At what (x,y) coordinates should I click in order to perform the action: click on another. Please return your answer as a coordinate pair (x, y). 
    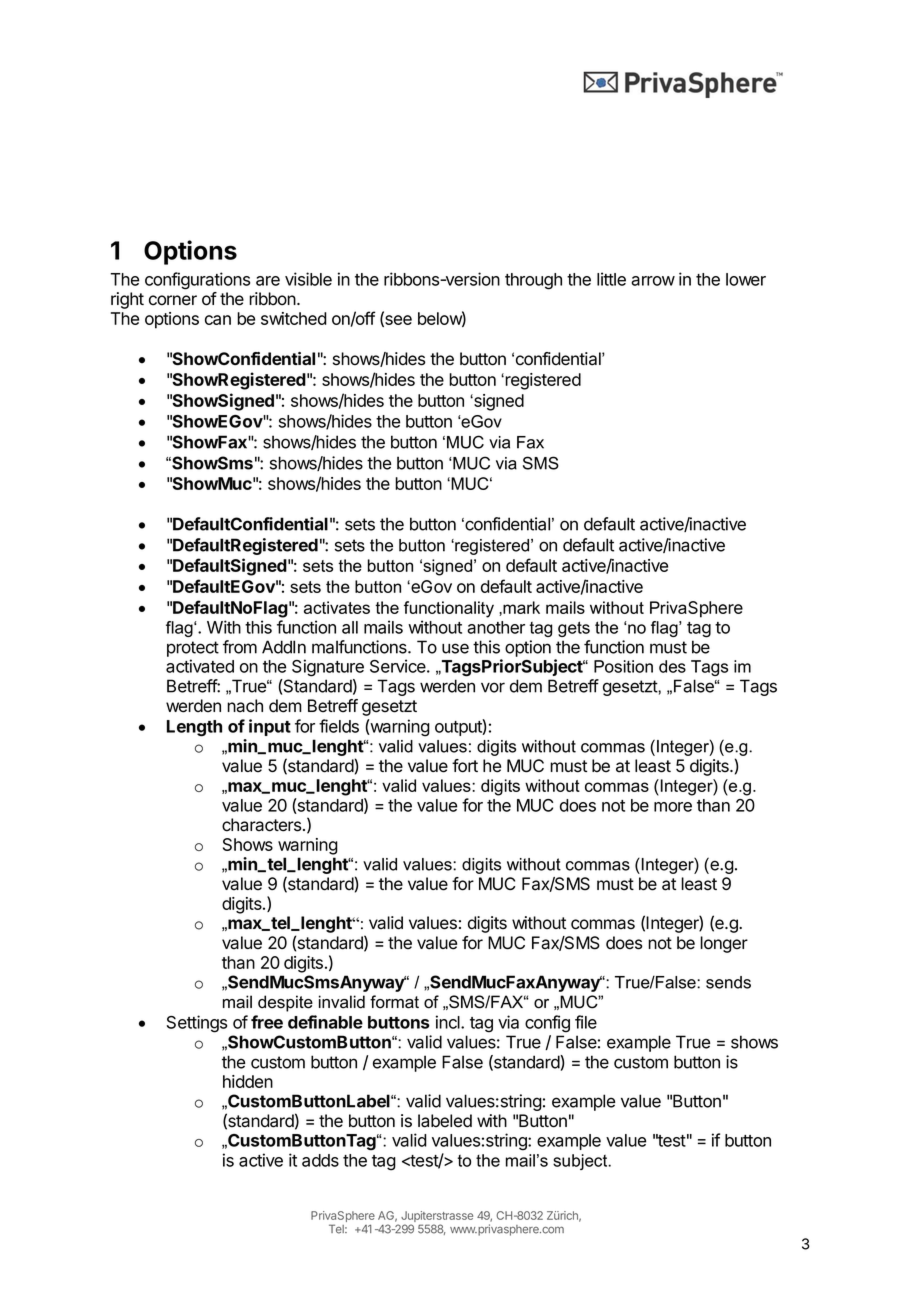
    Looking at the image, I should click on (496, 627).
